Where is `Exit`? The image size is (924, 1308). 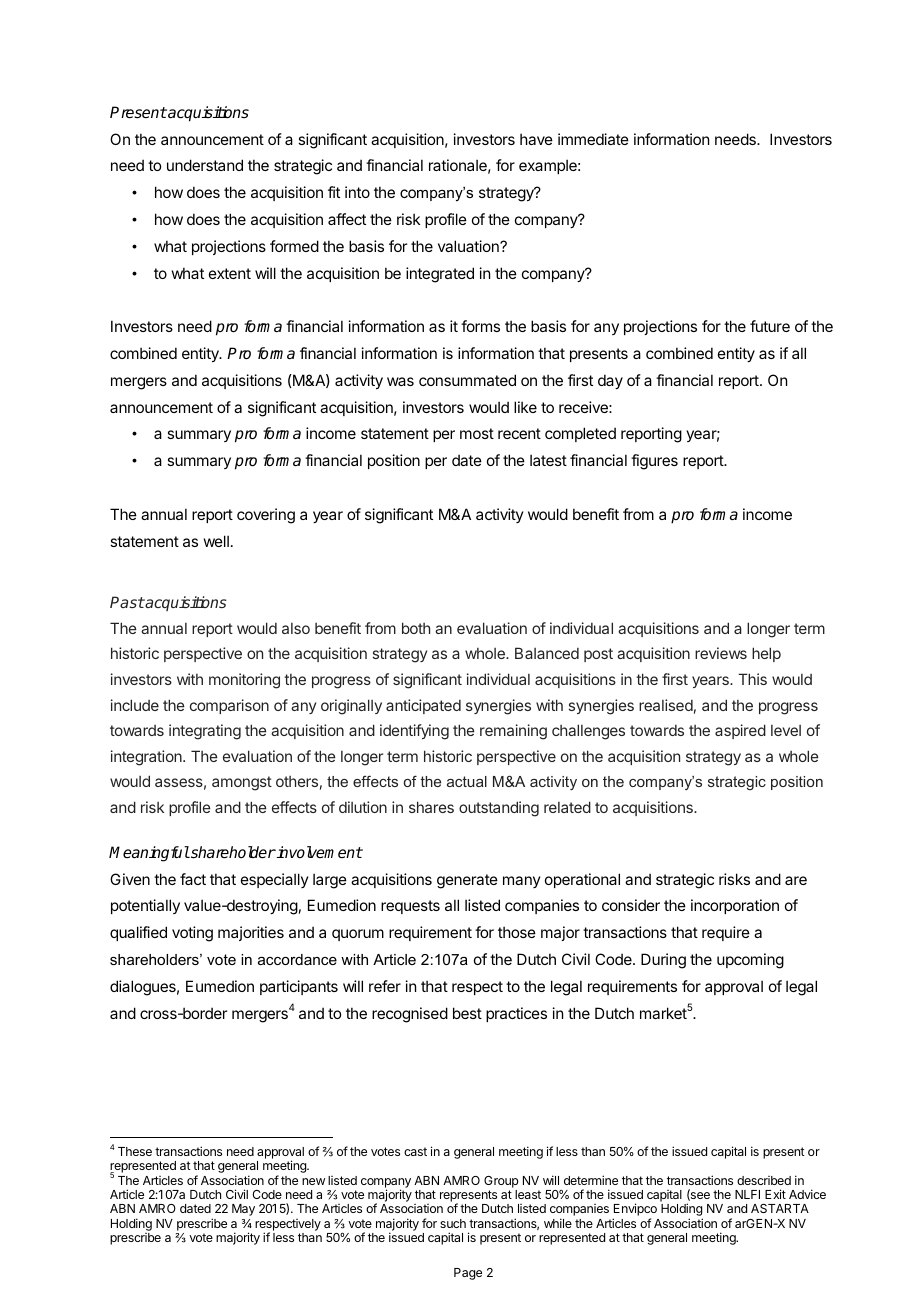 Exit is located at coordinates (775, 1194).
